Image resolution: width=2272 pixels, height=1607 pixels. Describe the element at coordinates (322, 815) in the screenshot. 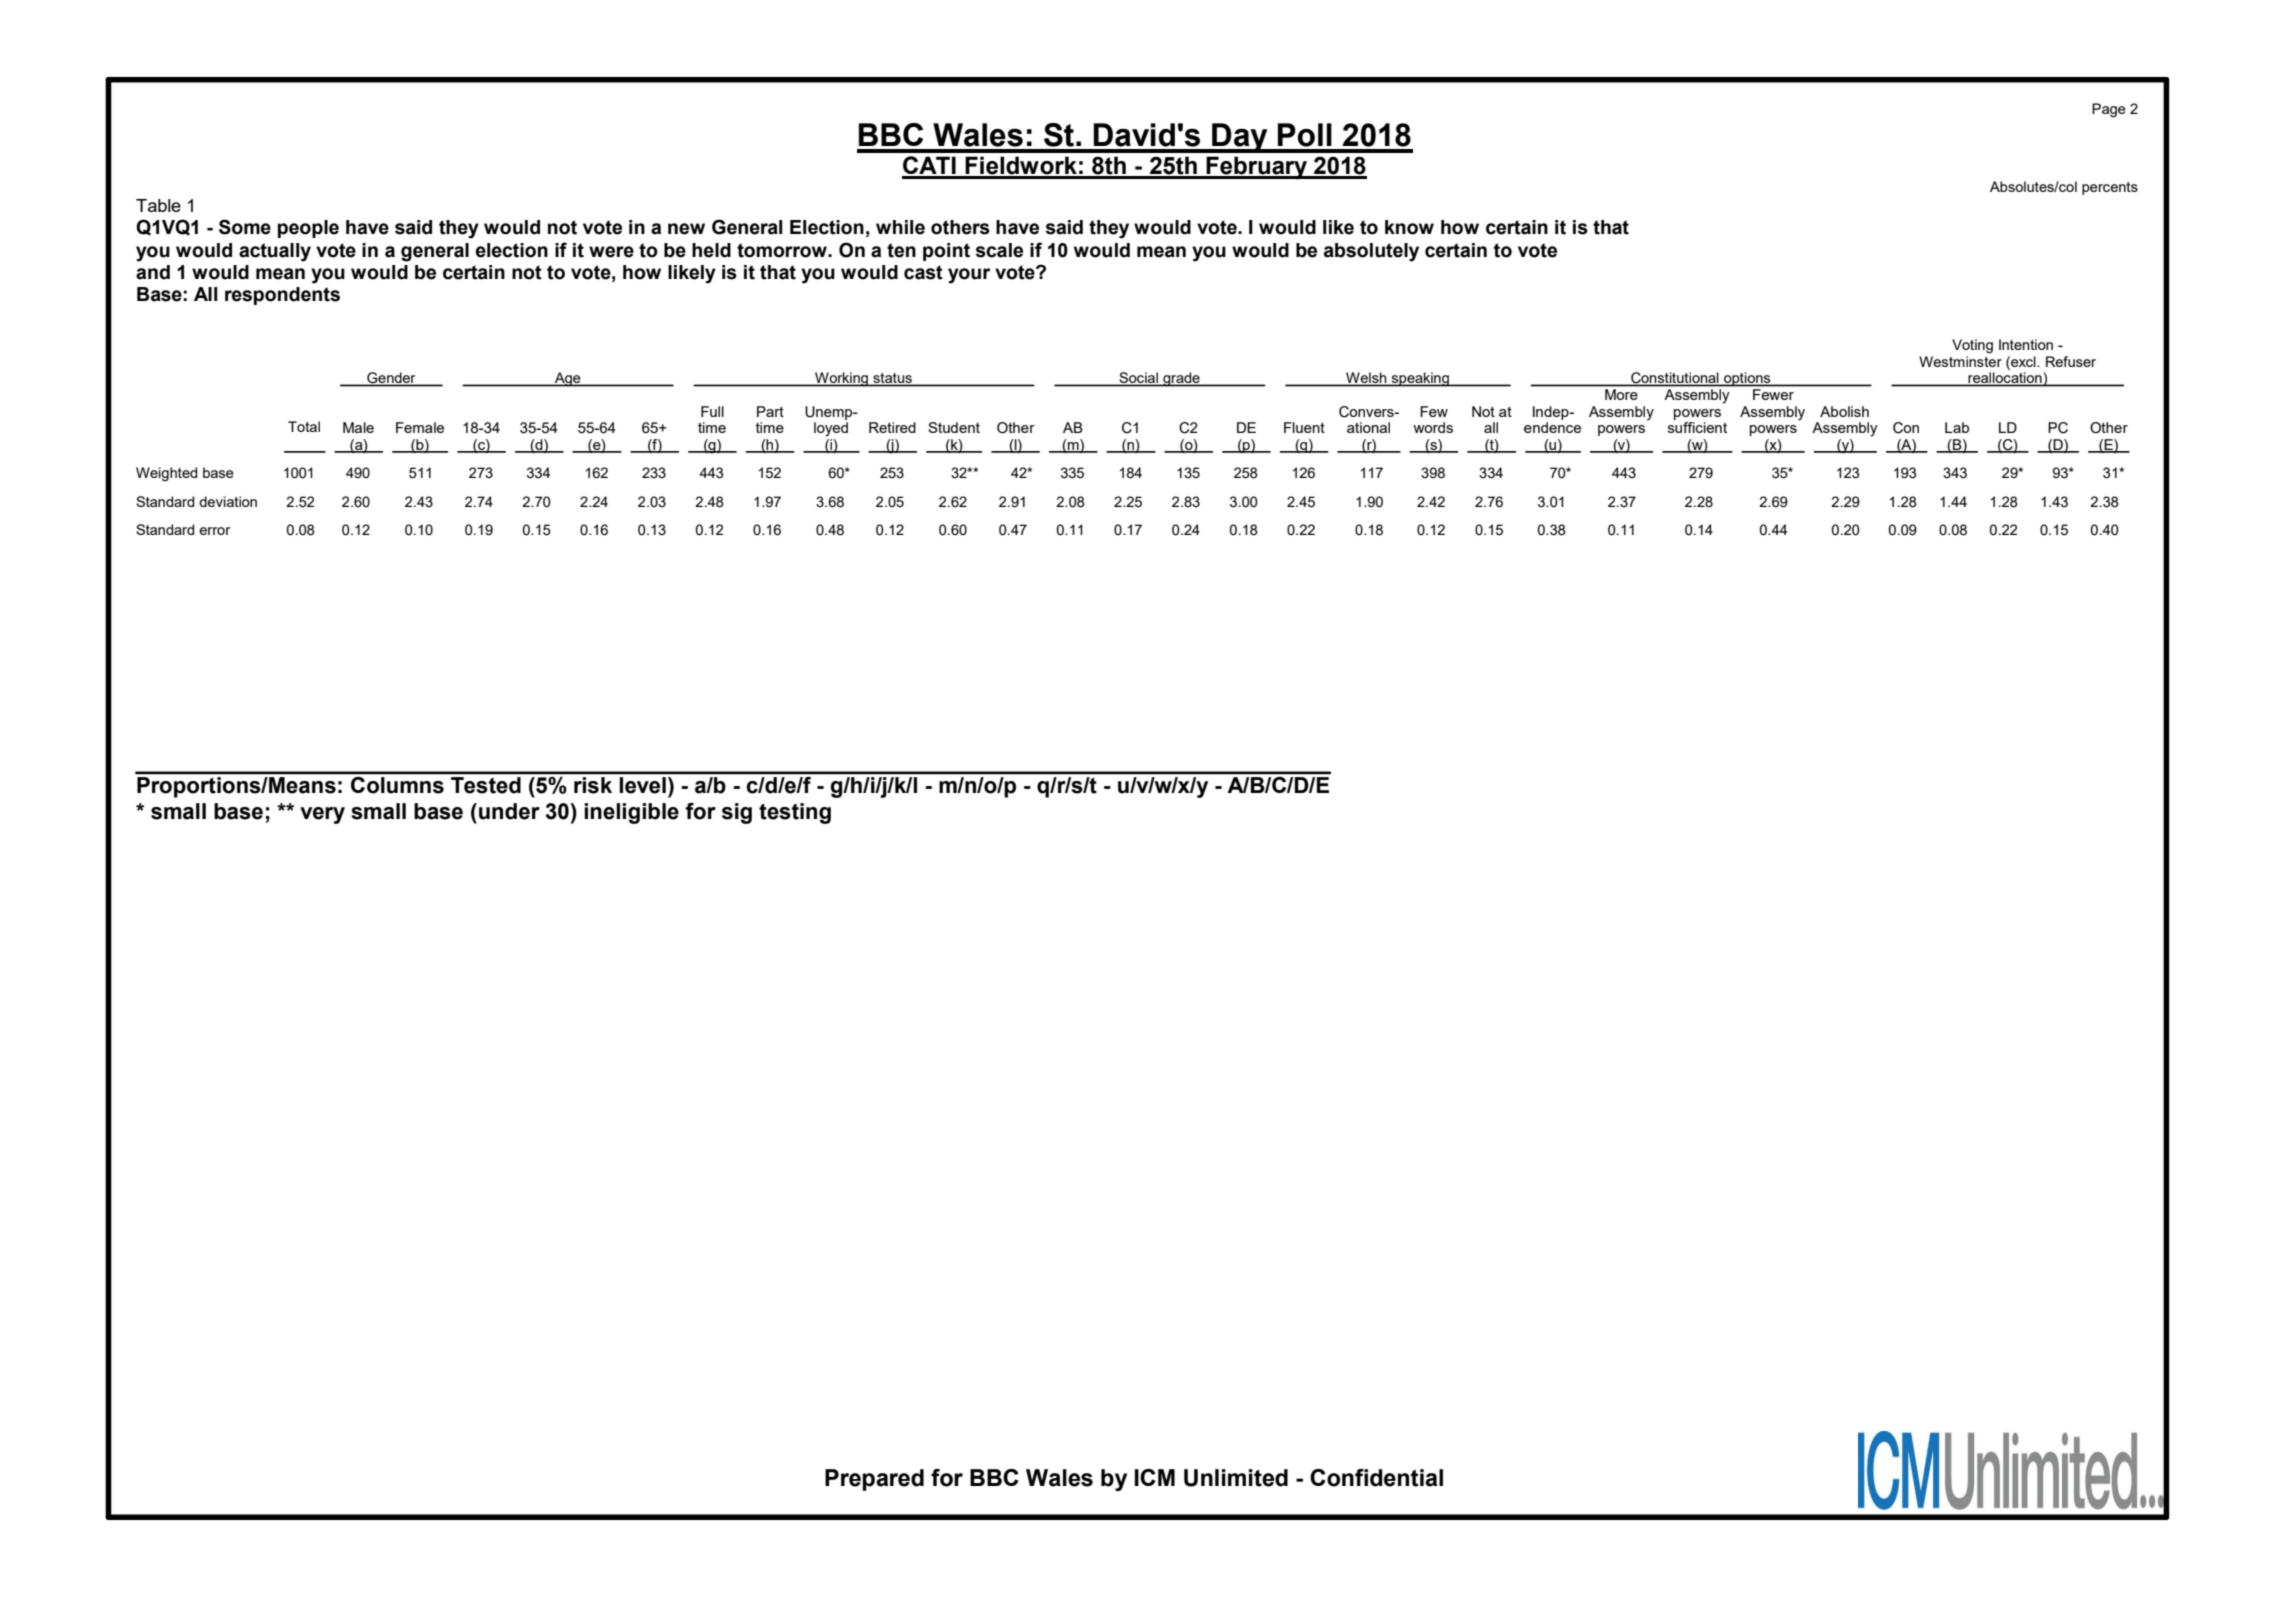

I see `very` at that location.
